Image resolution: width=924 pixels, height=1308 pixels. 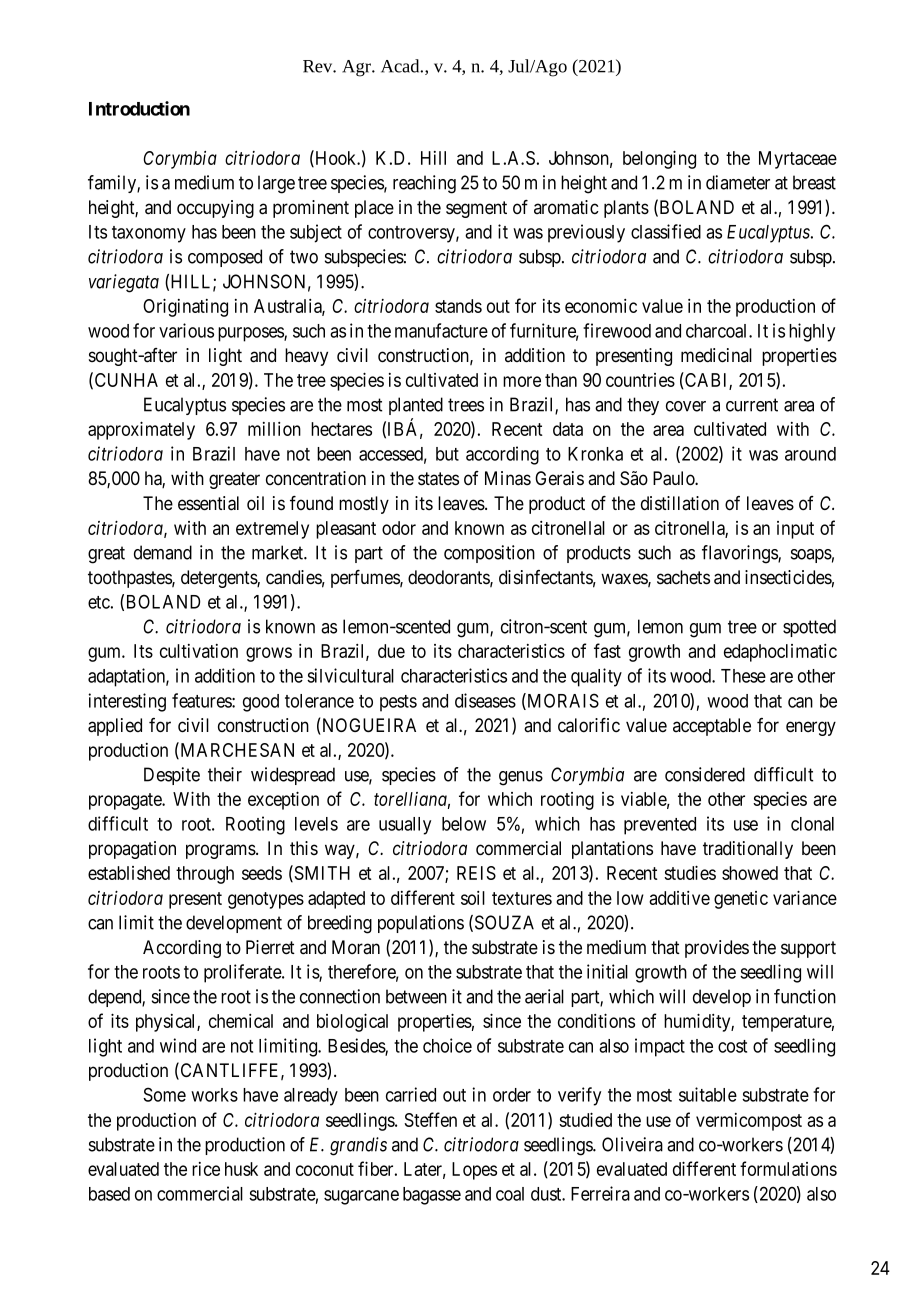 What do you see at coordinates (743, 676) in the image?
I see `These` at bounding box center [743, 676].
